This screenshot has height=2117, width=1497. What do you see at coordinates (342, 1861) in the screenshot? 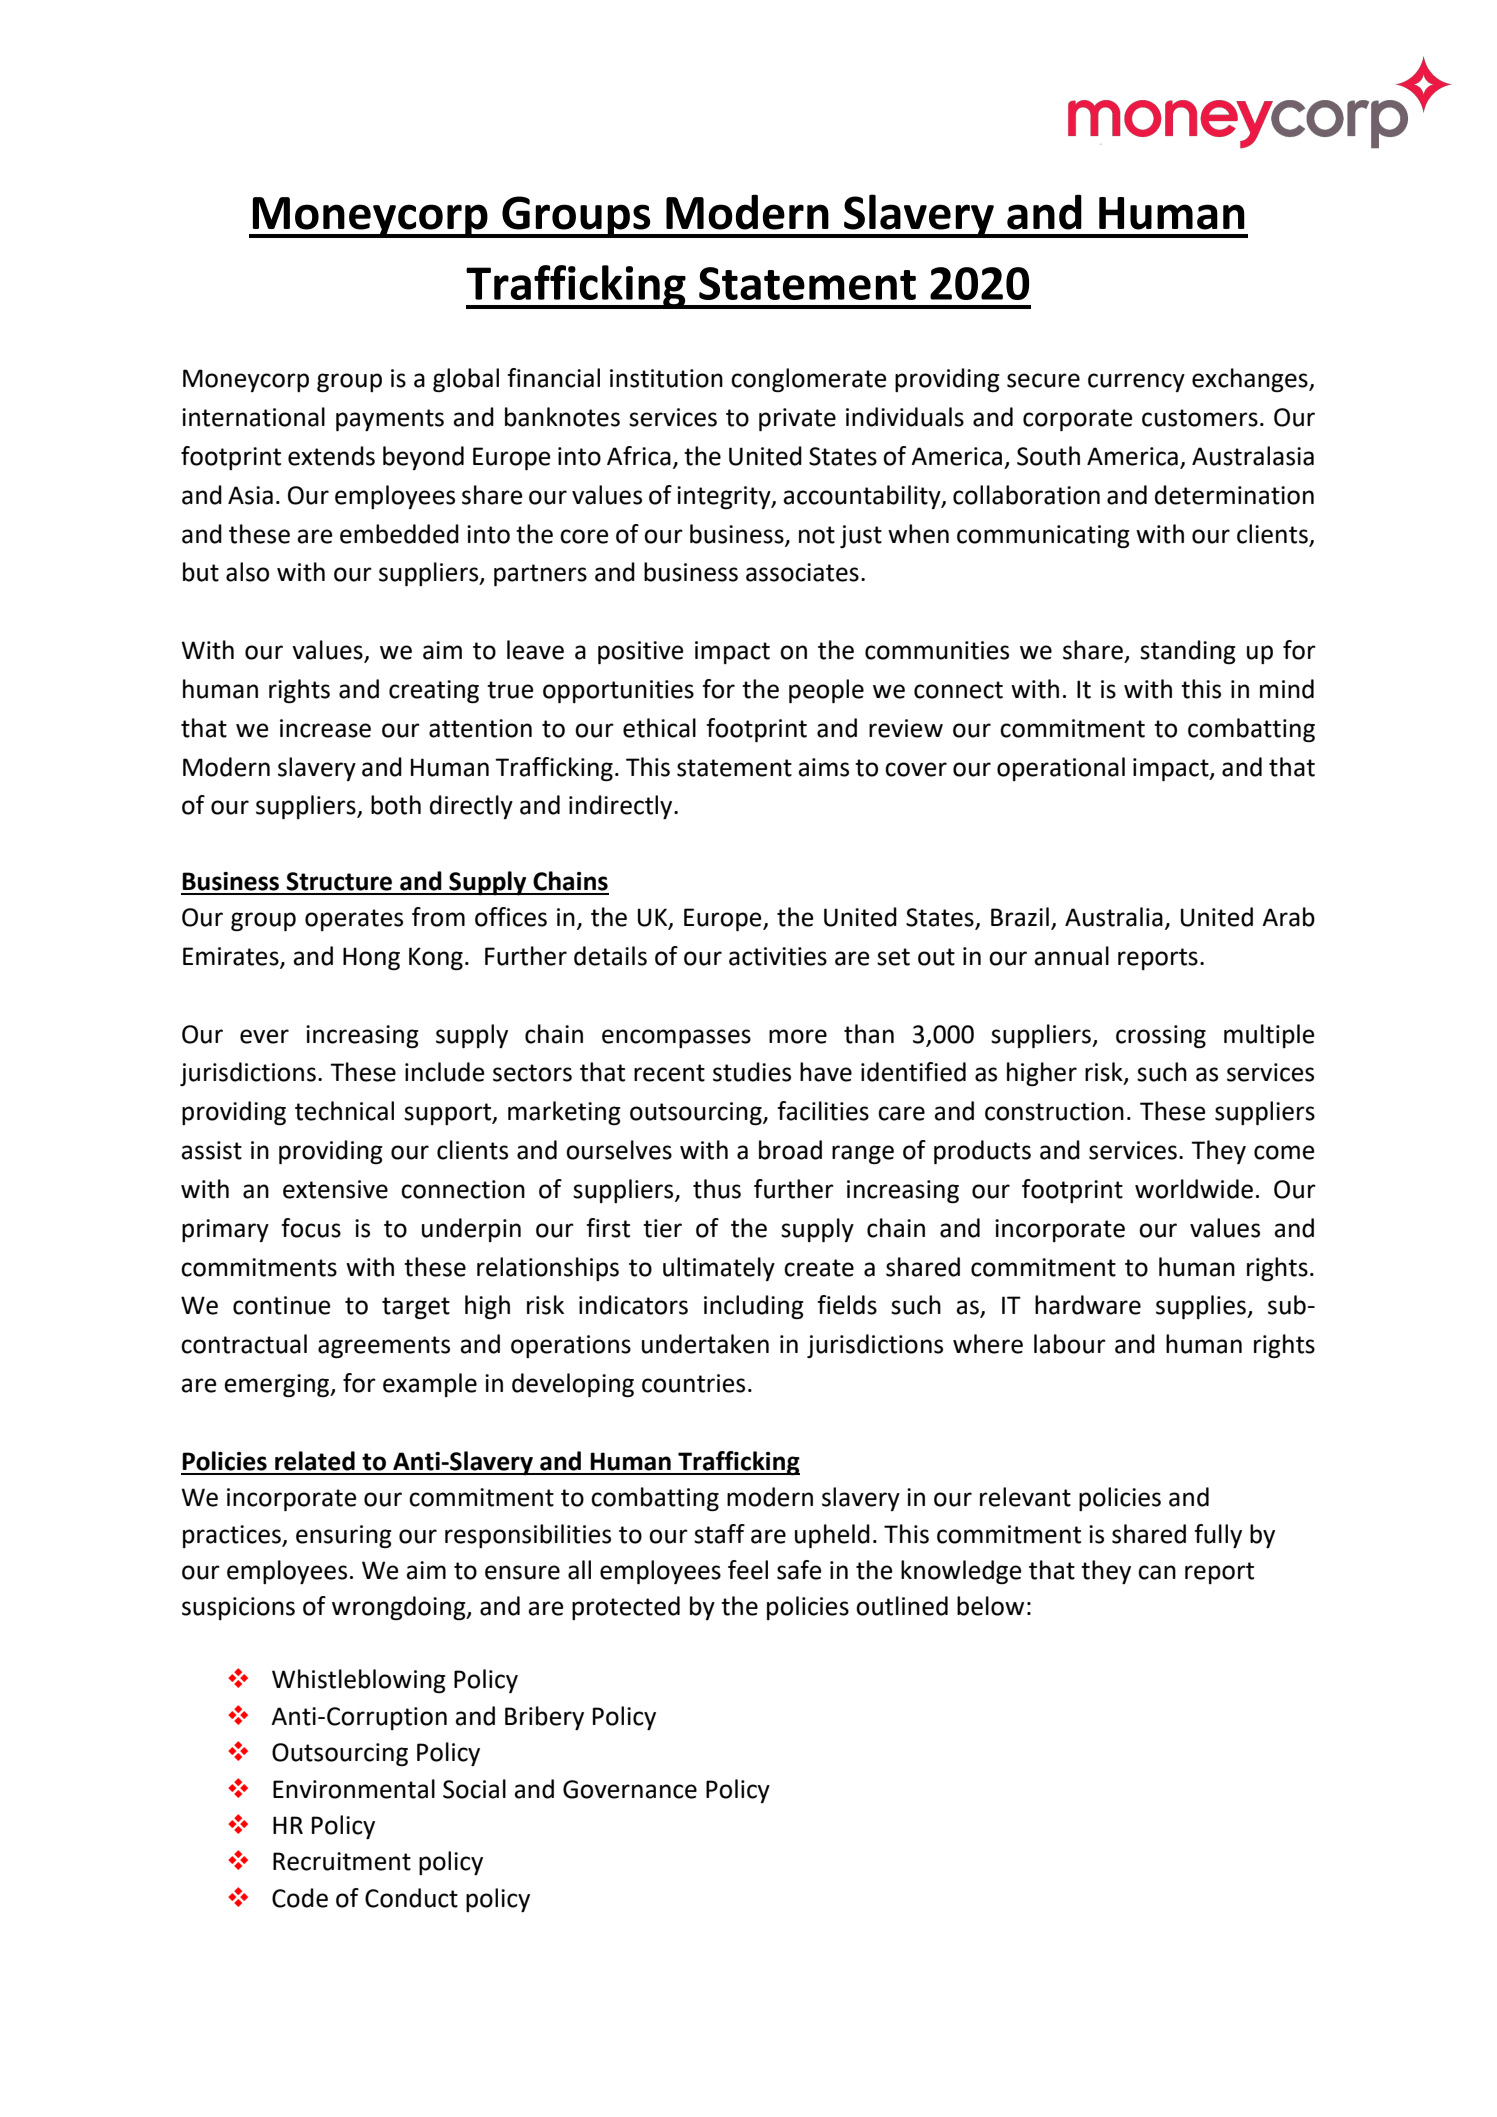
I see `Recruitment` at bounding box center [342, 1861].
